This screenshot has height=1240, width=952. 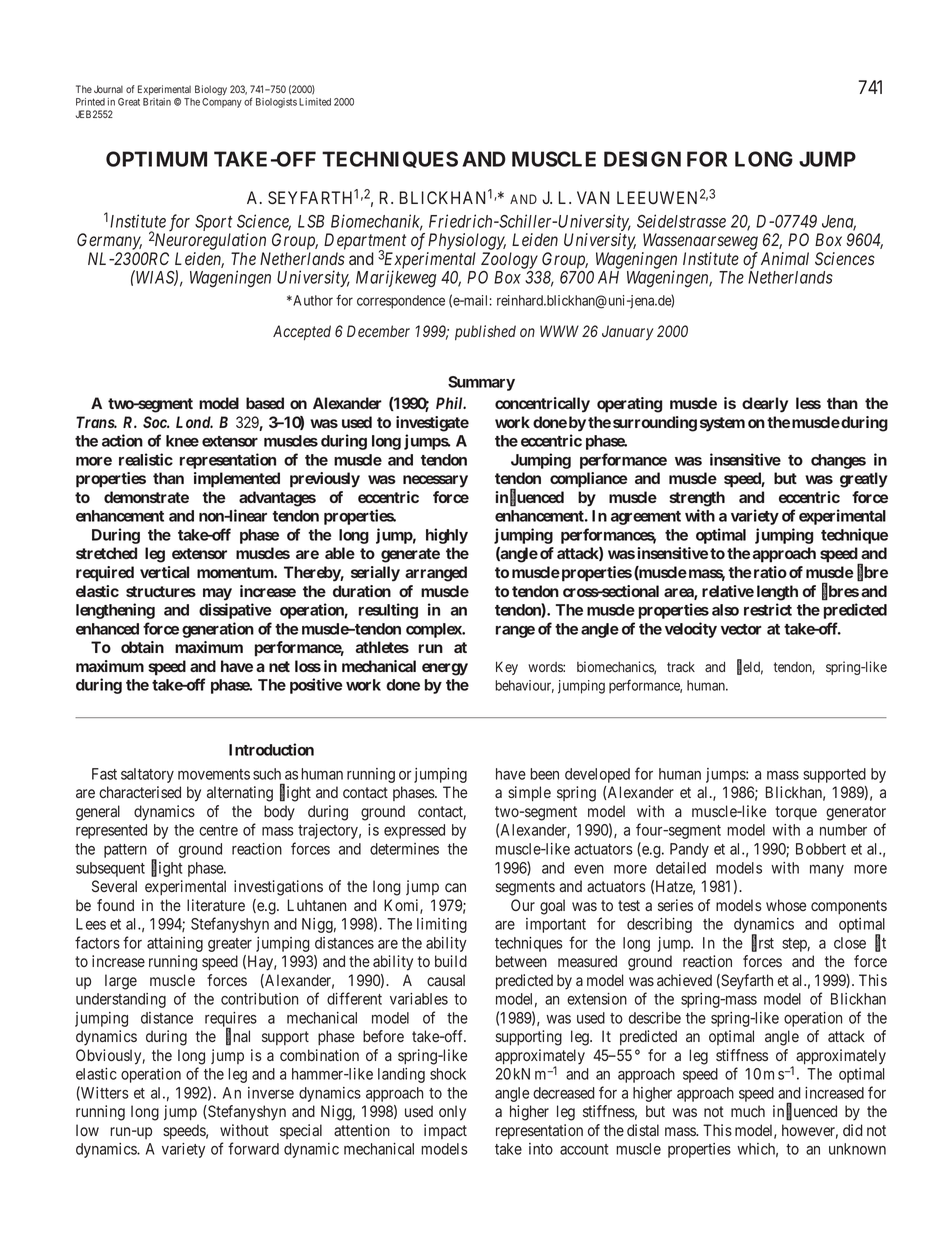 What do you see at coordinates (237, 480) in the screenshot?
I see `implemented` at bounding box center [237, 480].
